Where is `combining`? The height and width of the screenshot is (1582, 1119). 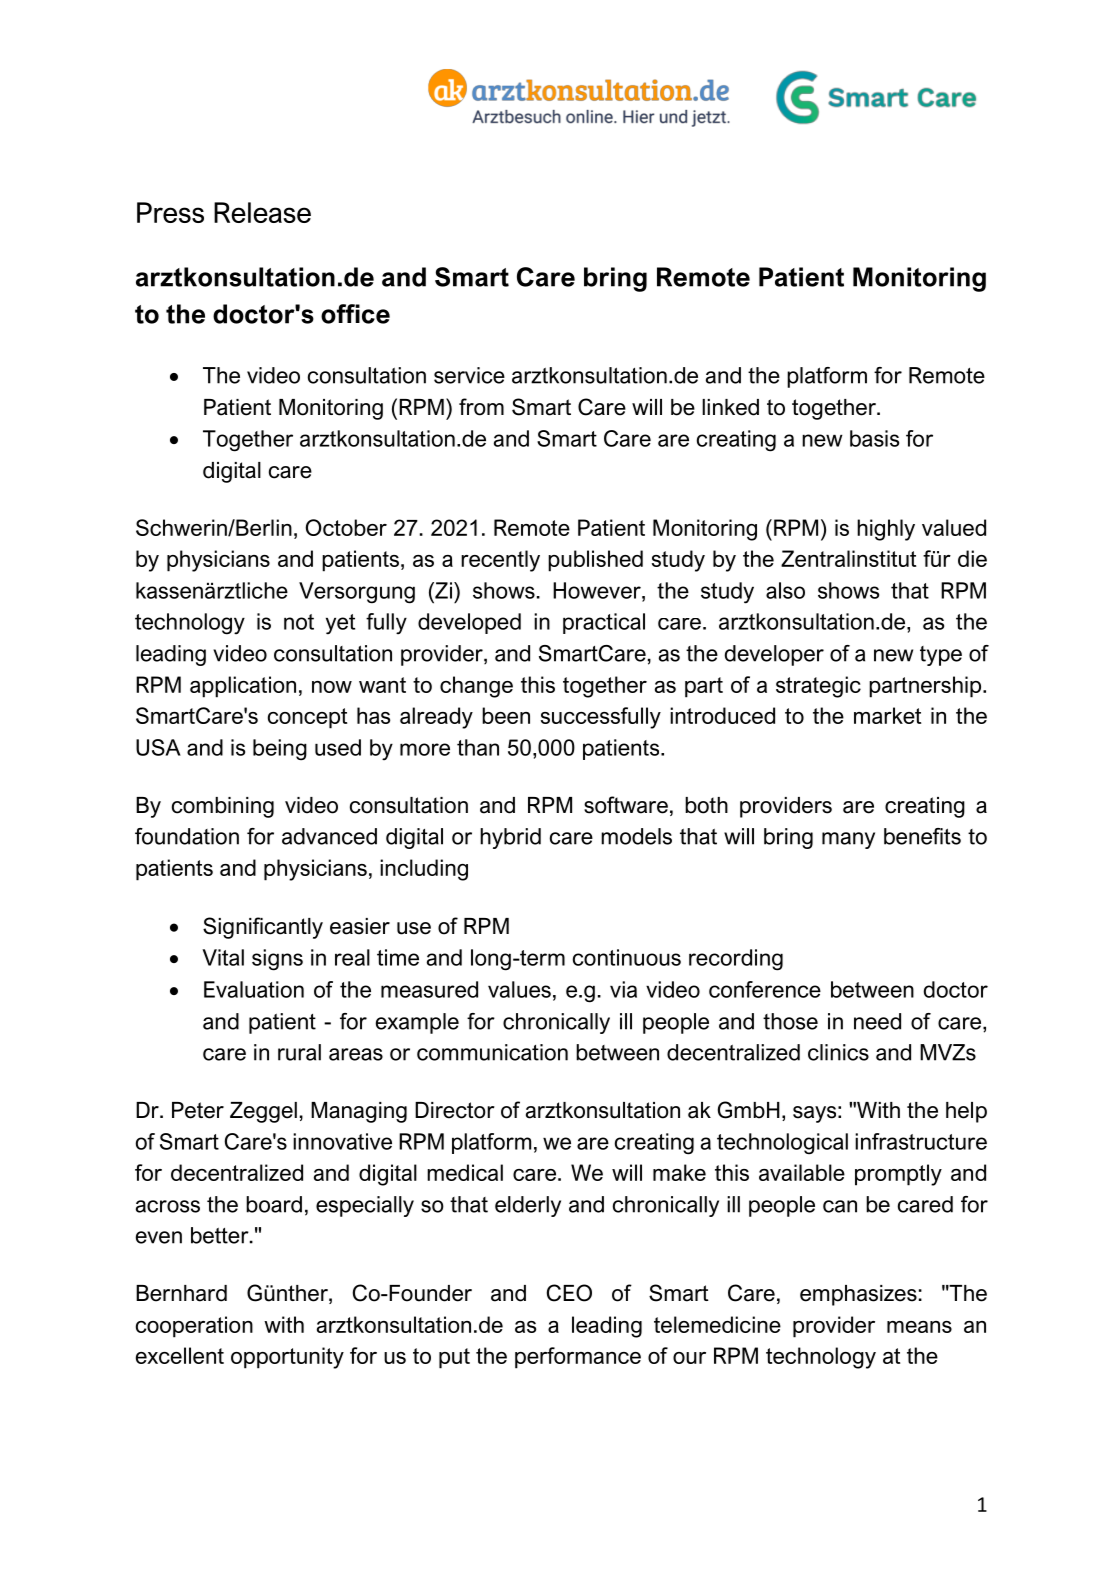 combining is located at coordinates (223, 807).
